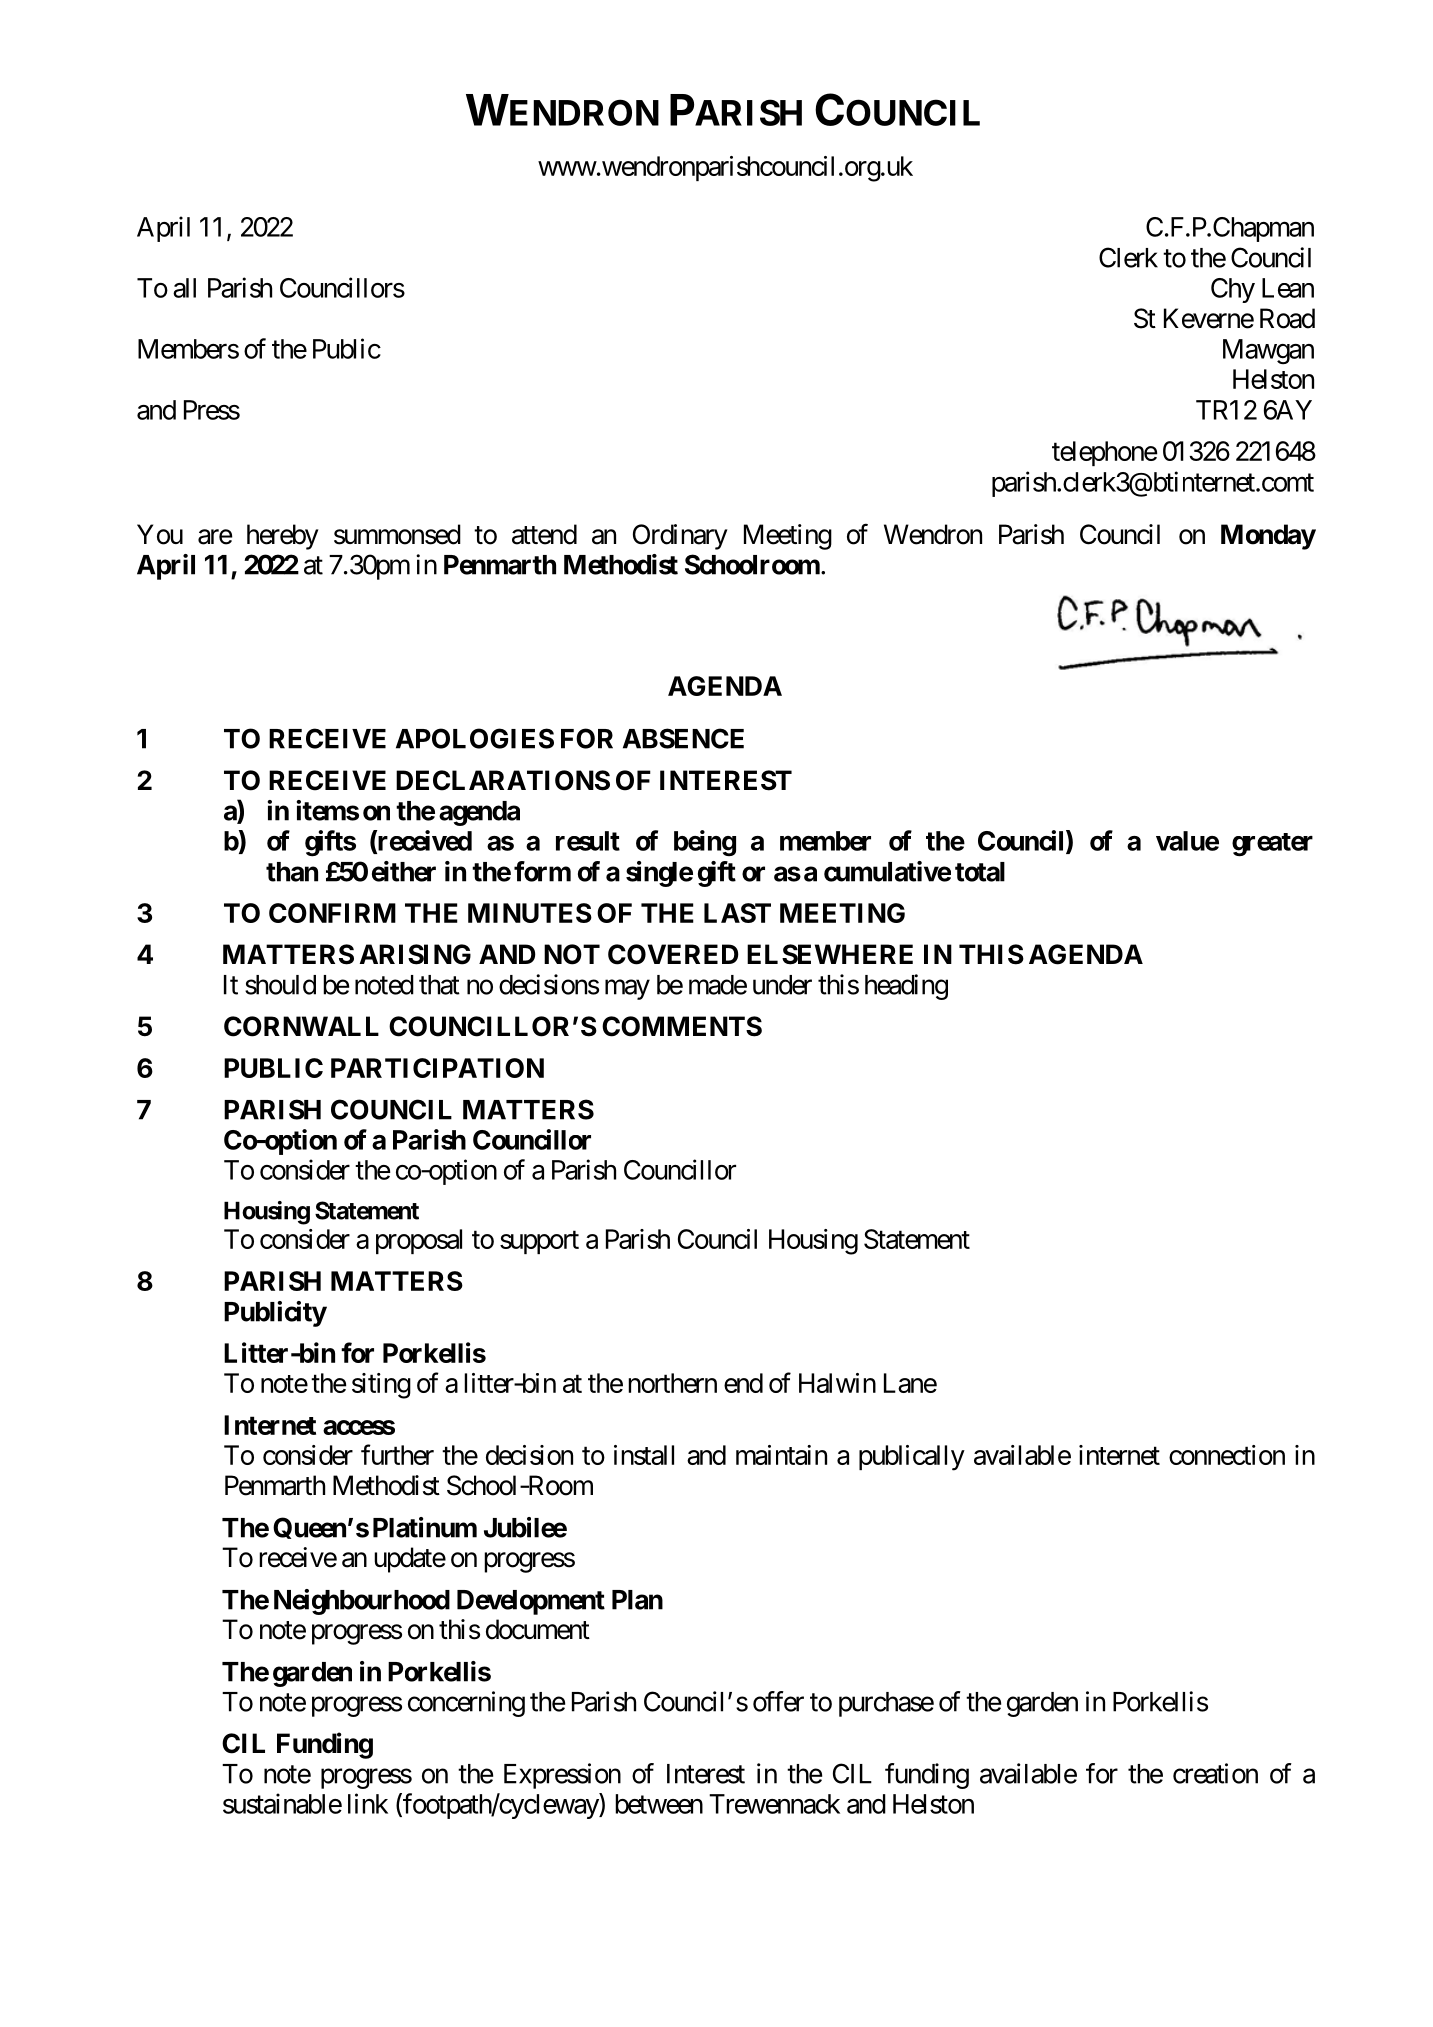  I want to click on connection, so click(1227, 1455).
